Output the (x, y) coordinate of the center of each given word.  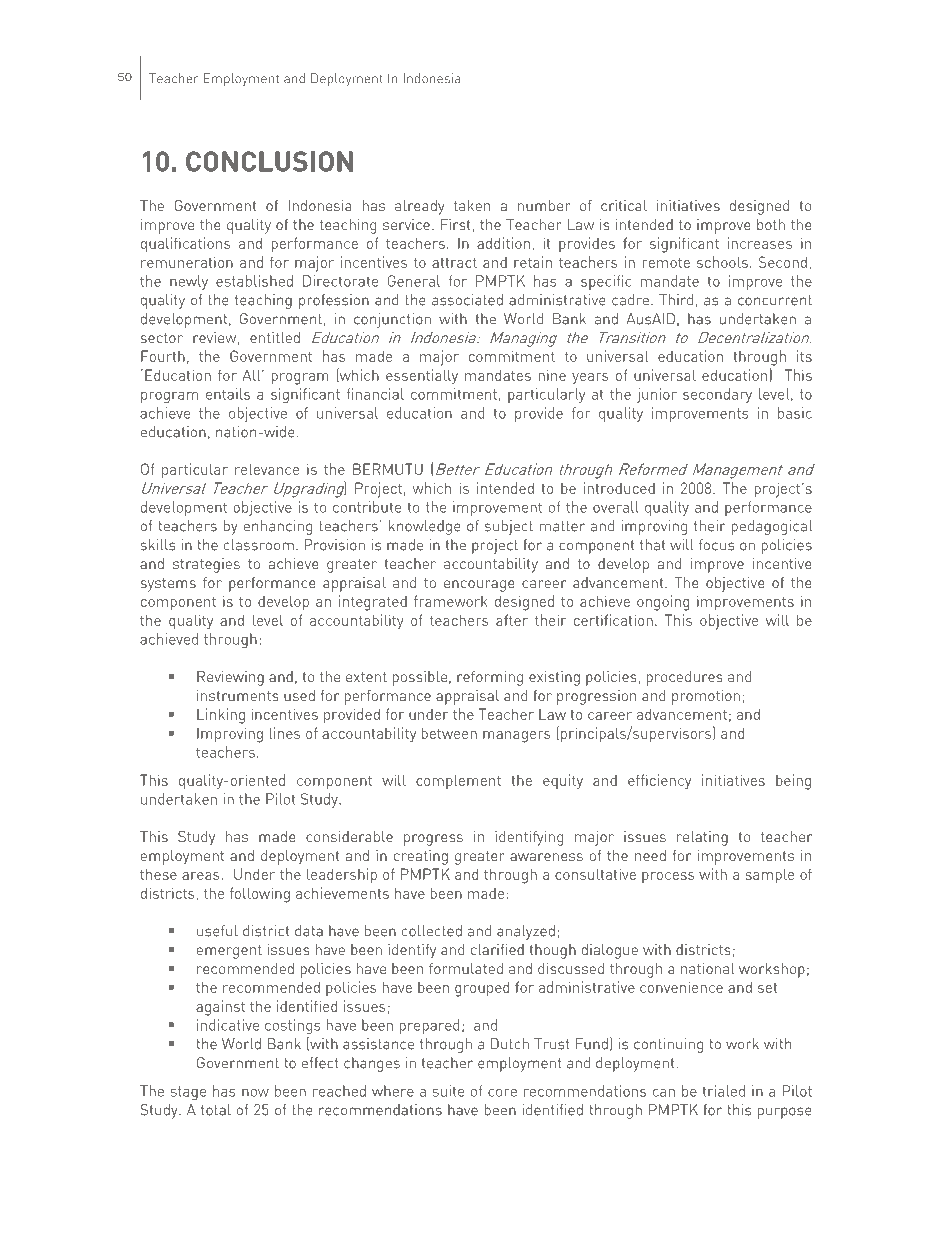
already (420, 207)
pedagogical (771, 527)
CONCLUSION (269, 161)
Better (458, 469)
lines (284, 733)
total (216, 1110)
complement (458, 782)
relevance (267, 469)
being (793, 782)
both (771, 224)
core (502, 1093)
